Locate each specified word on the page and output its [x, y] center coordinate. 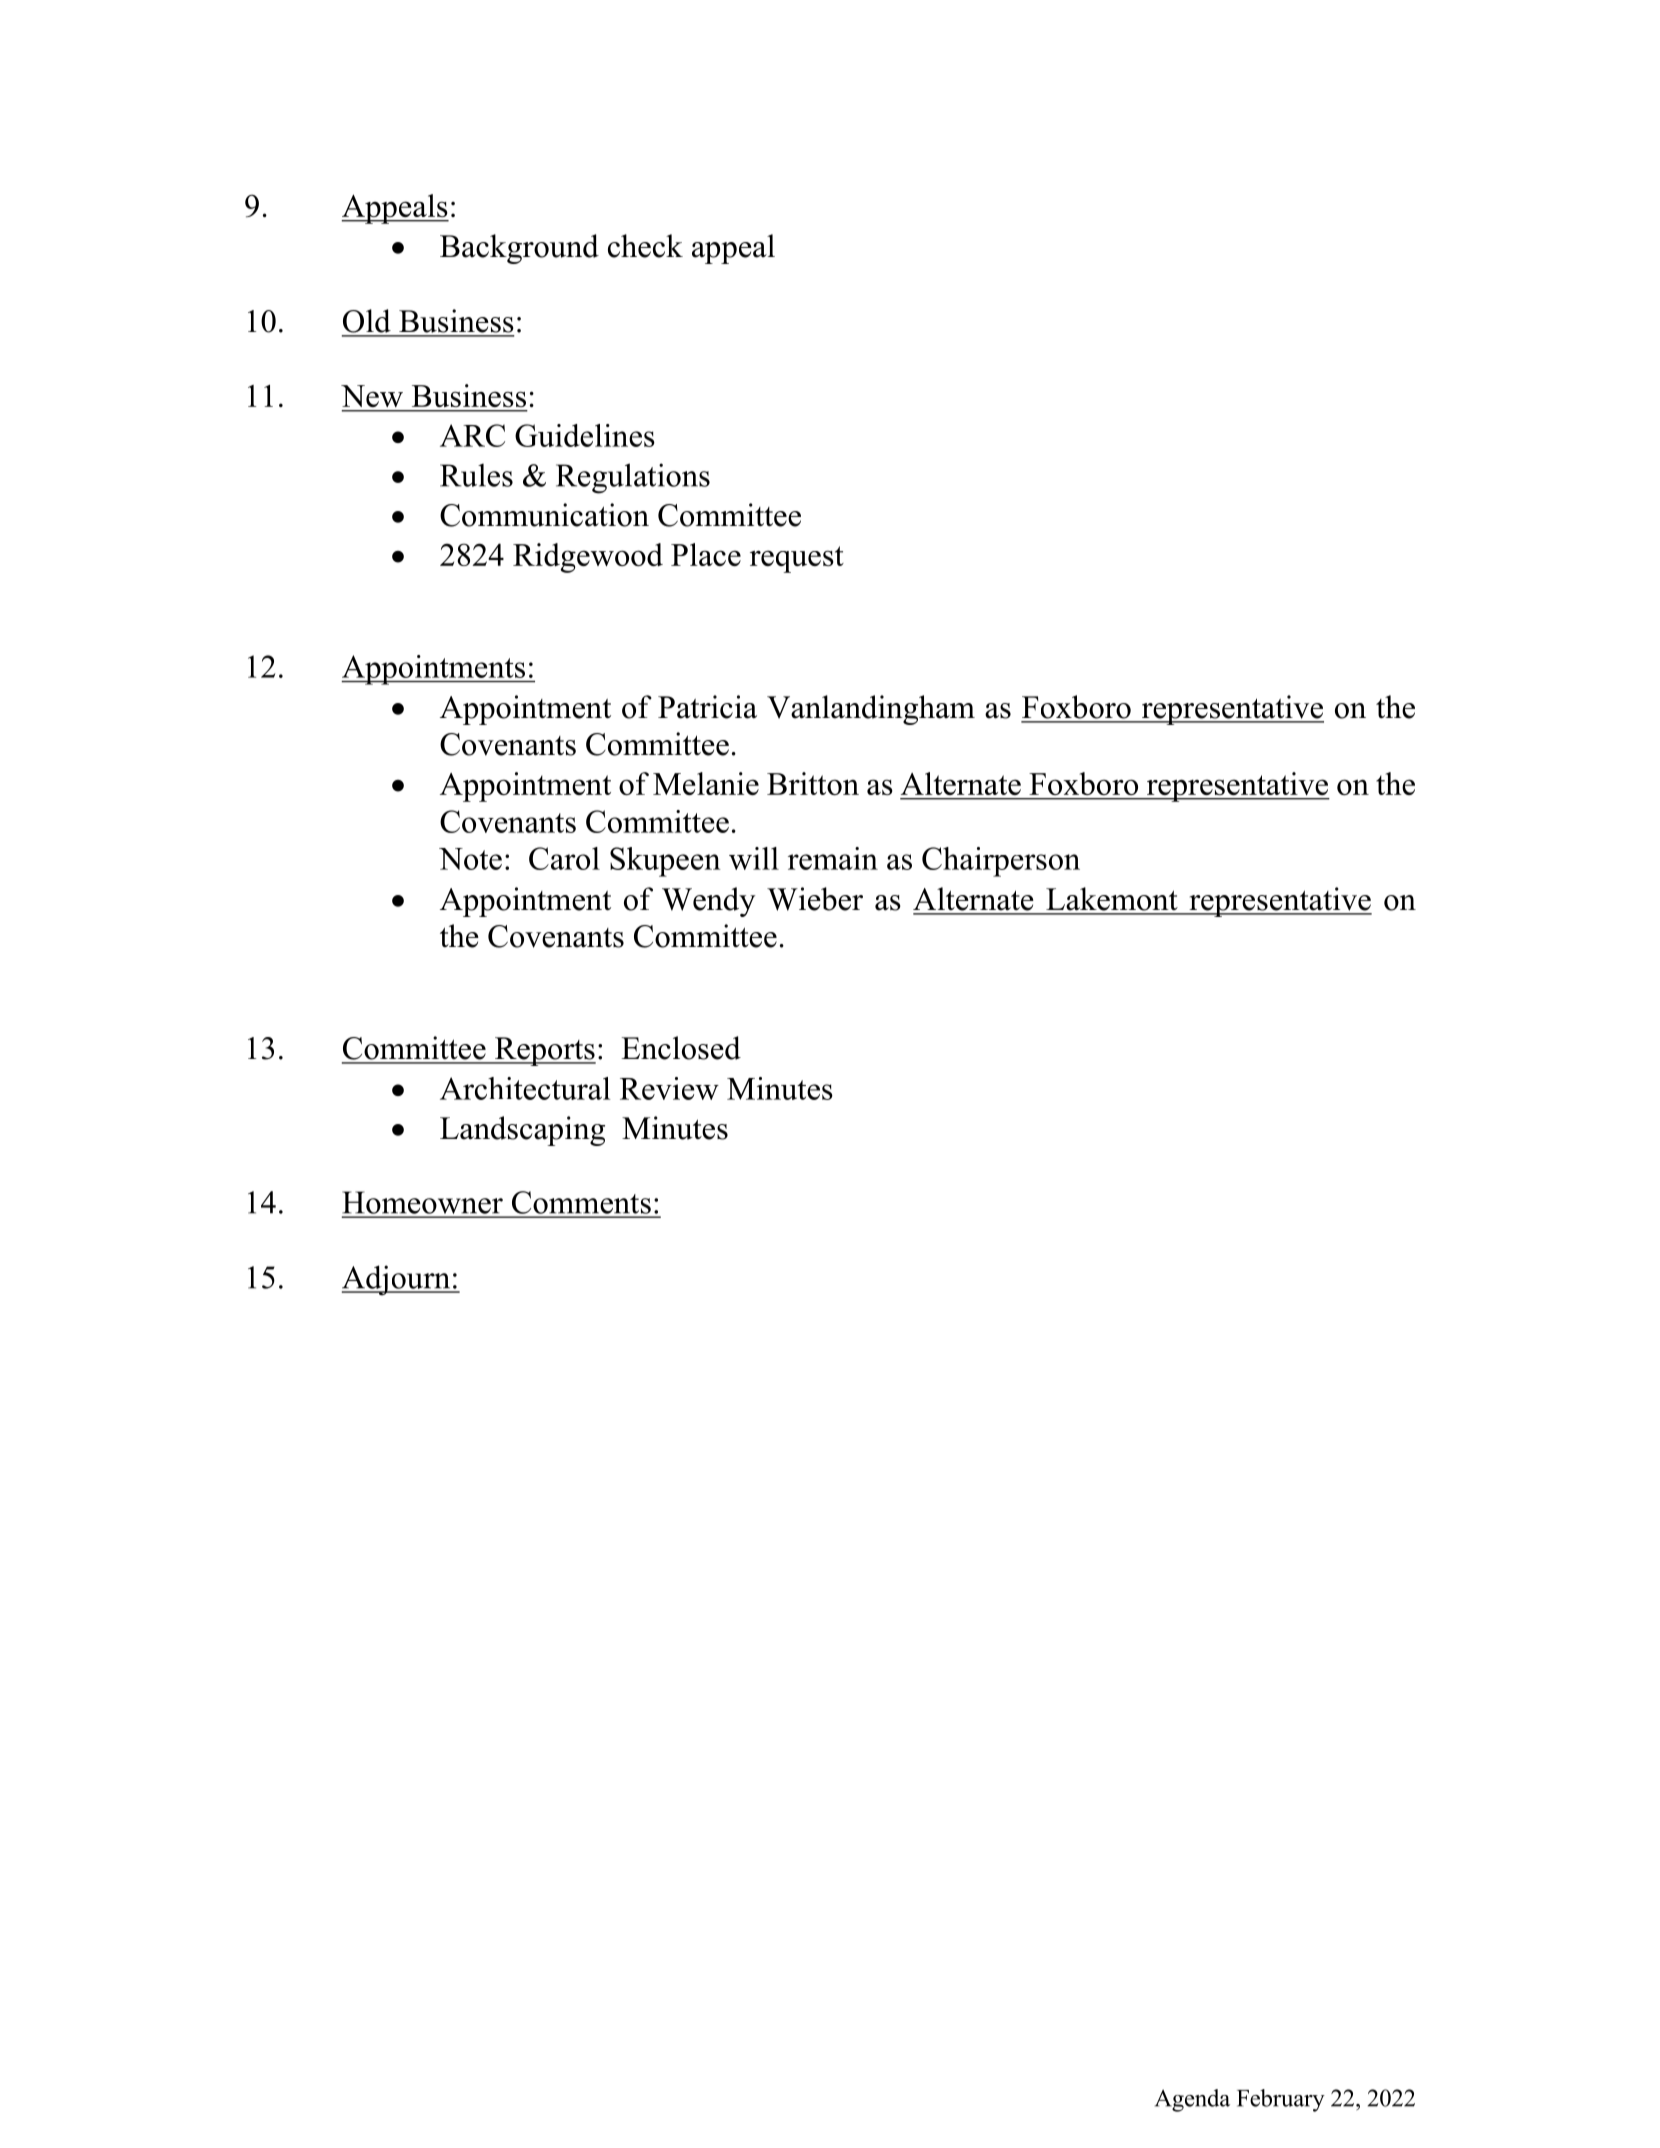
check [645, 246]
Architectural [525, 1088]
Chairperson [1001, 862]
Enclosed [681, 1048]
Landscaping [522, 1131]
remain [833, 858]
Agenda [1192, 2100]
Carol [564, 858]
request [797, 559]
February [1281, 2100]
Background [519, 249]
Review [669, 1088]
